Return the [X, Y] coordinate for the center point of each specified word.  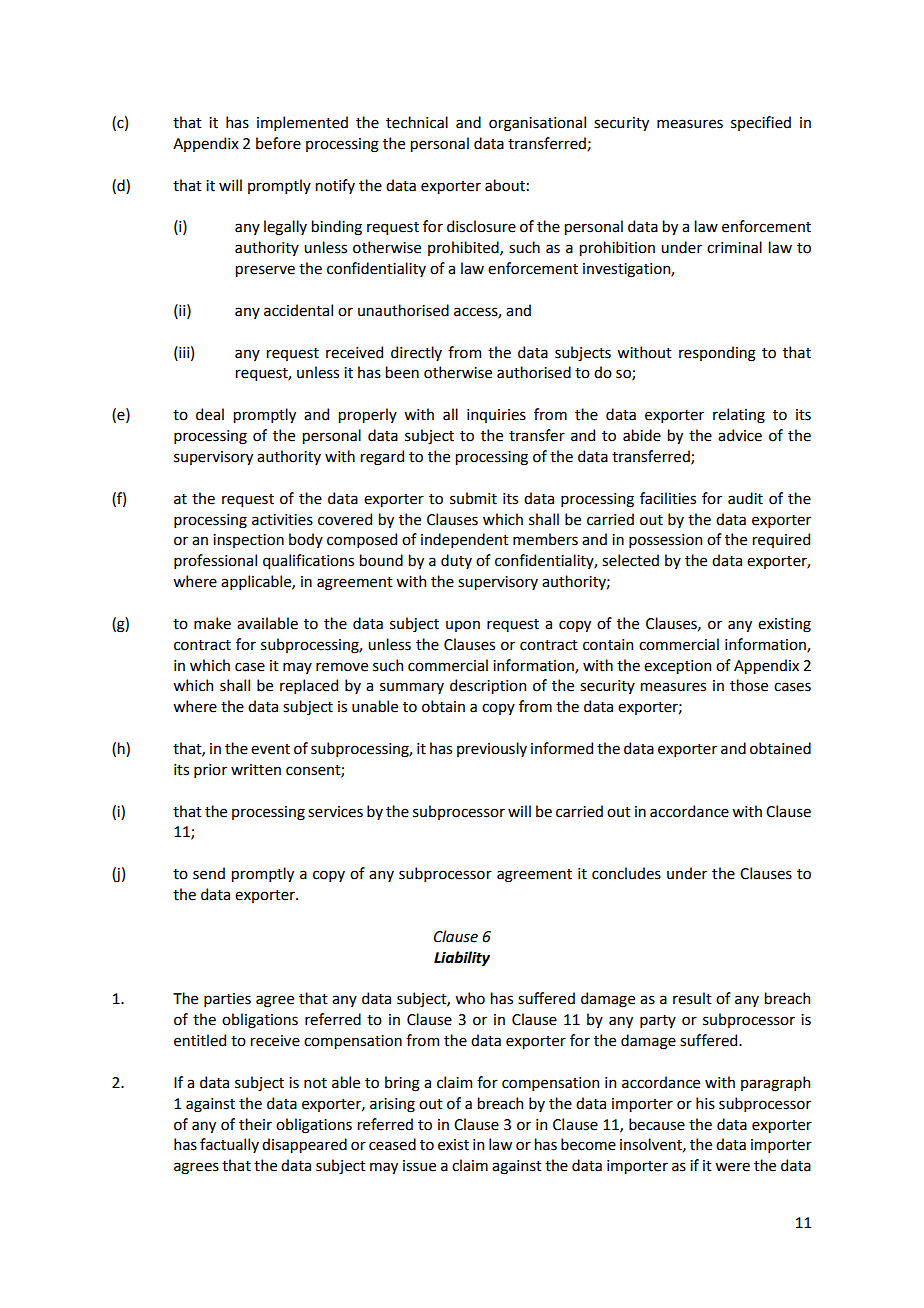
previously [492, 749]
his [705, 1103]
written [256, 770]
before [278, 143]
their [255, 1124]
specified [761, 123]
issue [419, 1166]
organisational [537, 124]
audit [745, 498]
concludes [626, 873]
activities [282, 520]
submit [473, 498]
